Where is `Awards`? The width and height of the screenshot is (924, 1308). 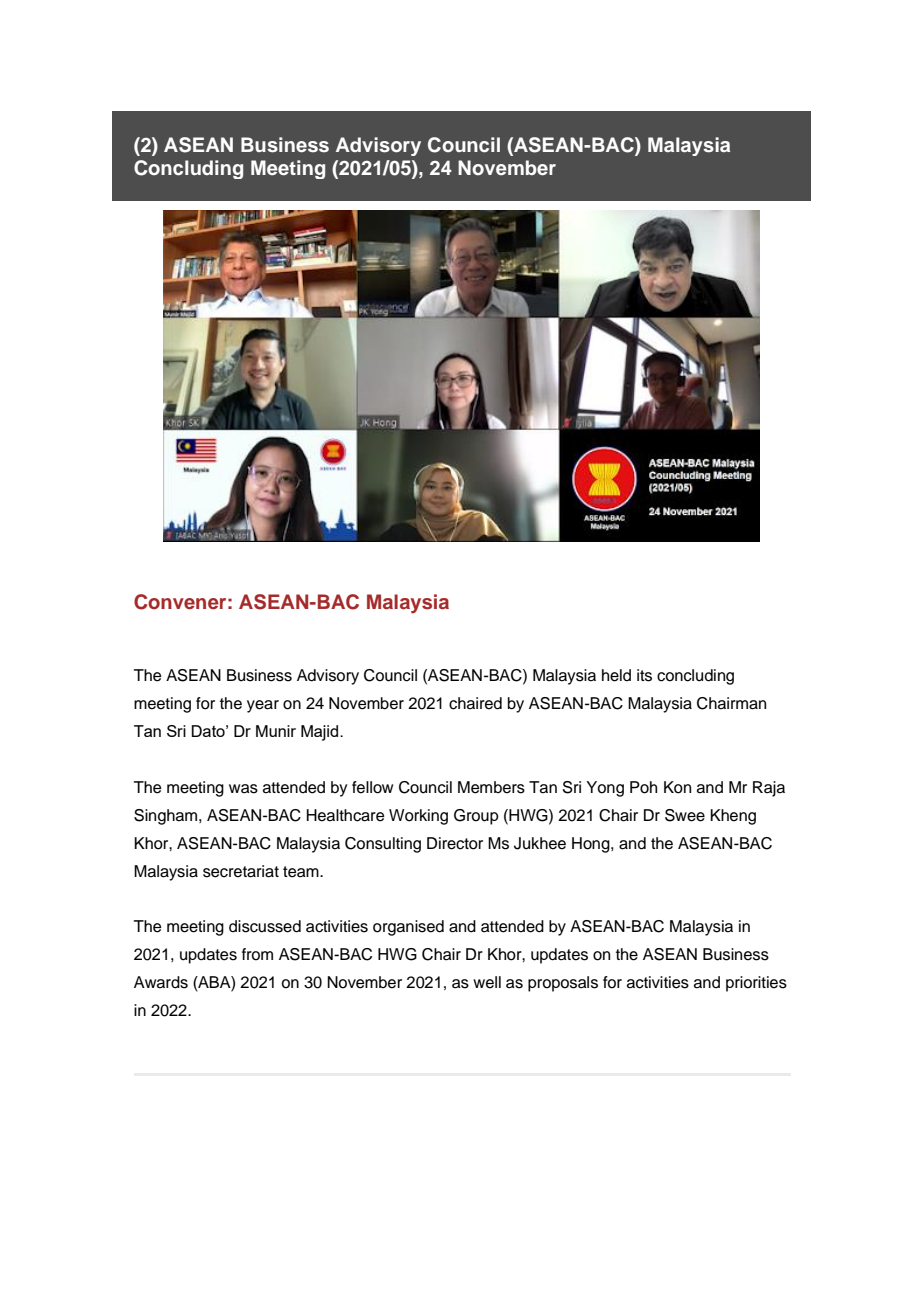 Awards is located at coordinates (161, 982).
